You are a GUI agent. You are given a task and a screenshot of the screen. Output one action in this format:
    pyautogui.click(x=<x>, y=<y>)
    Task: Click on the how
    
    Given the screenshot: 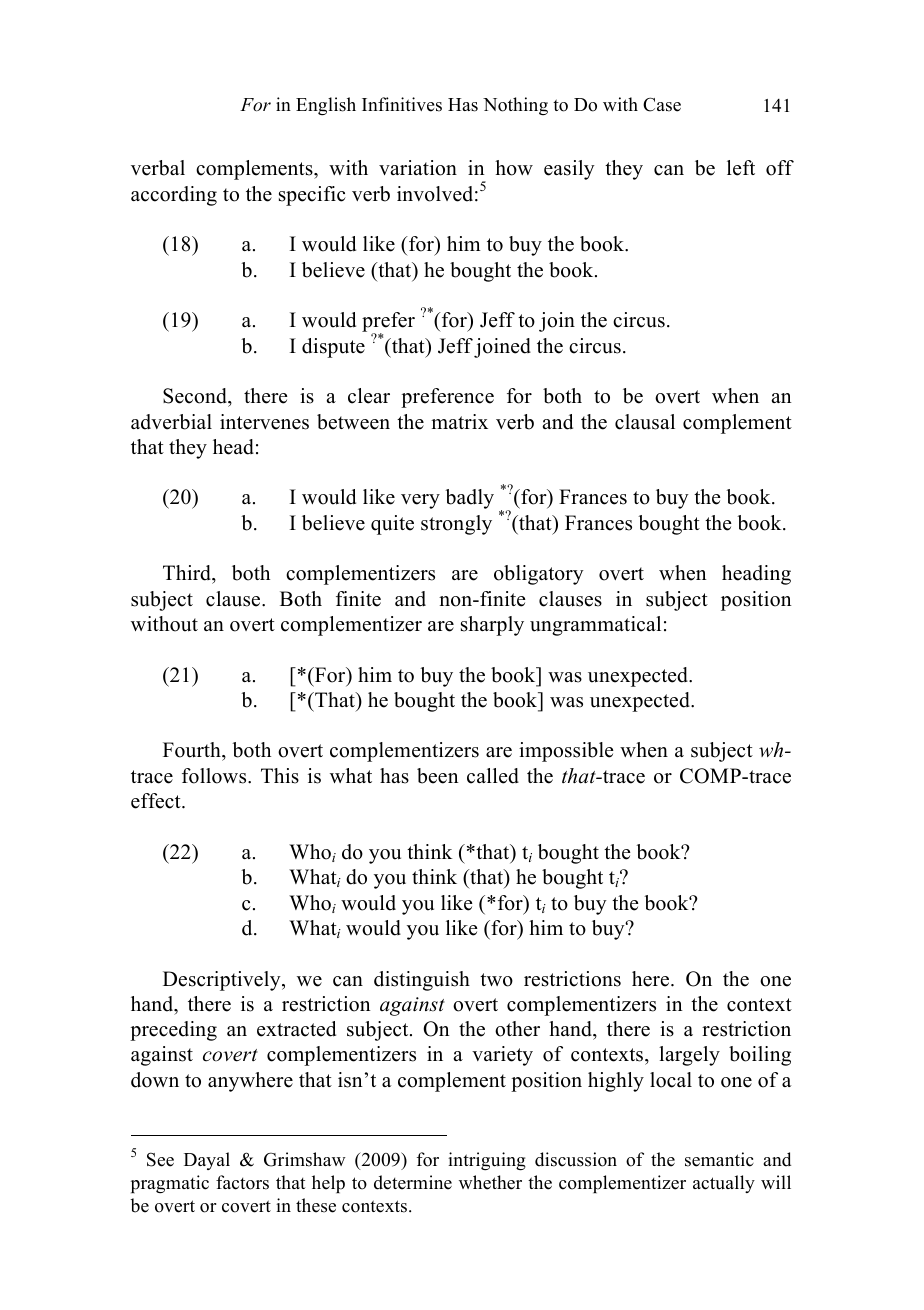 What is the action you would take?
    pyautogui.click(x=514, y=168)
